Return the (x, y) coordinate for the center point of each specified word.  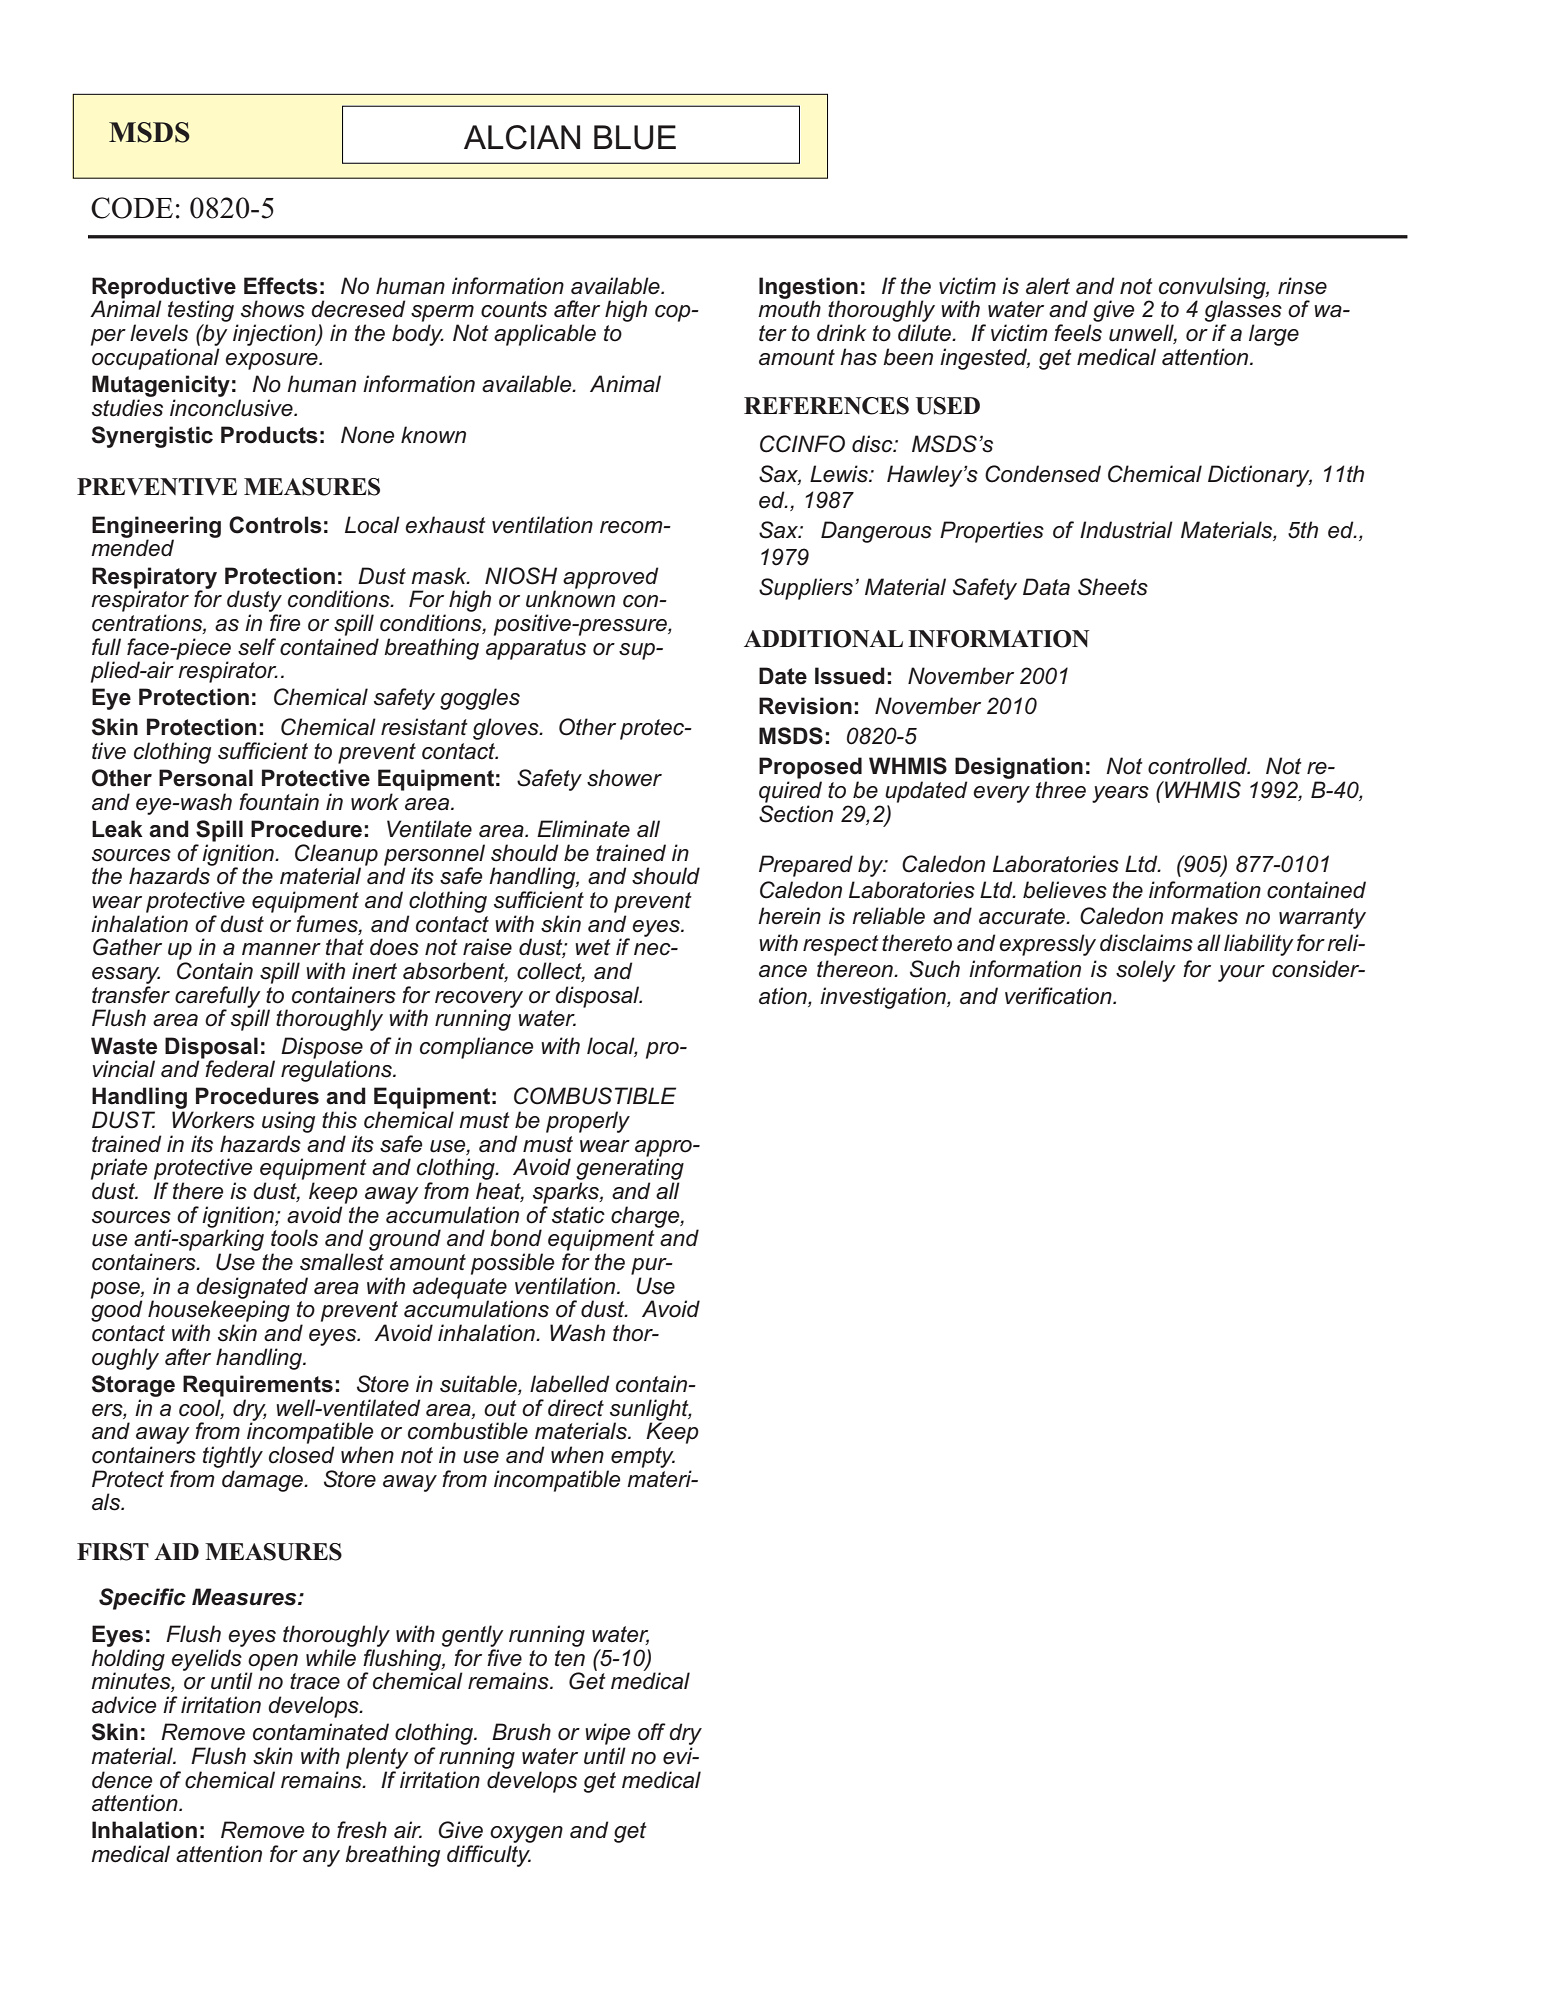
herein (789, 916)
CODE (132, 208)
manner (281, 949)
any (321, 1858)
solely (1146, 971)
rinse (1302, 286)
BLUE (635, 137)
